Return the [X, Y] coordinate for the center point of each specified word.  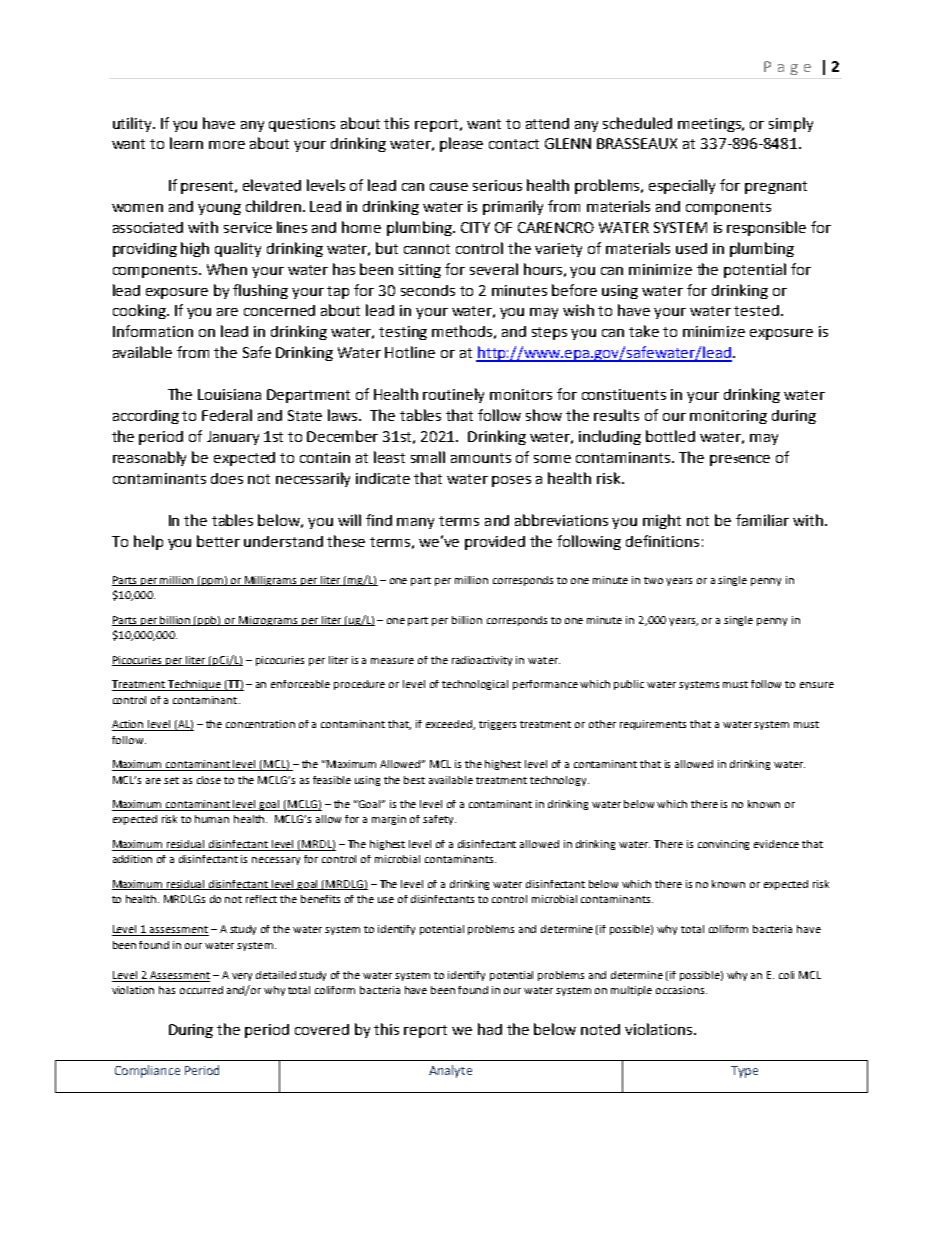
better [218, 541]
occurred [201, 990]
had [490, 1029]
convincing [723, 845]
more [227, 145]
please [461, 144]
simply [791, 124]
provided [495, 543]
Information [153, 331]
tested [756, 310]
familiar [762, 520]
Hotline [410, 352]
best [414, 780]
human [212, 819]
